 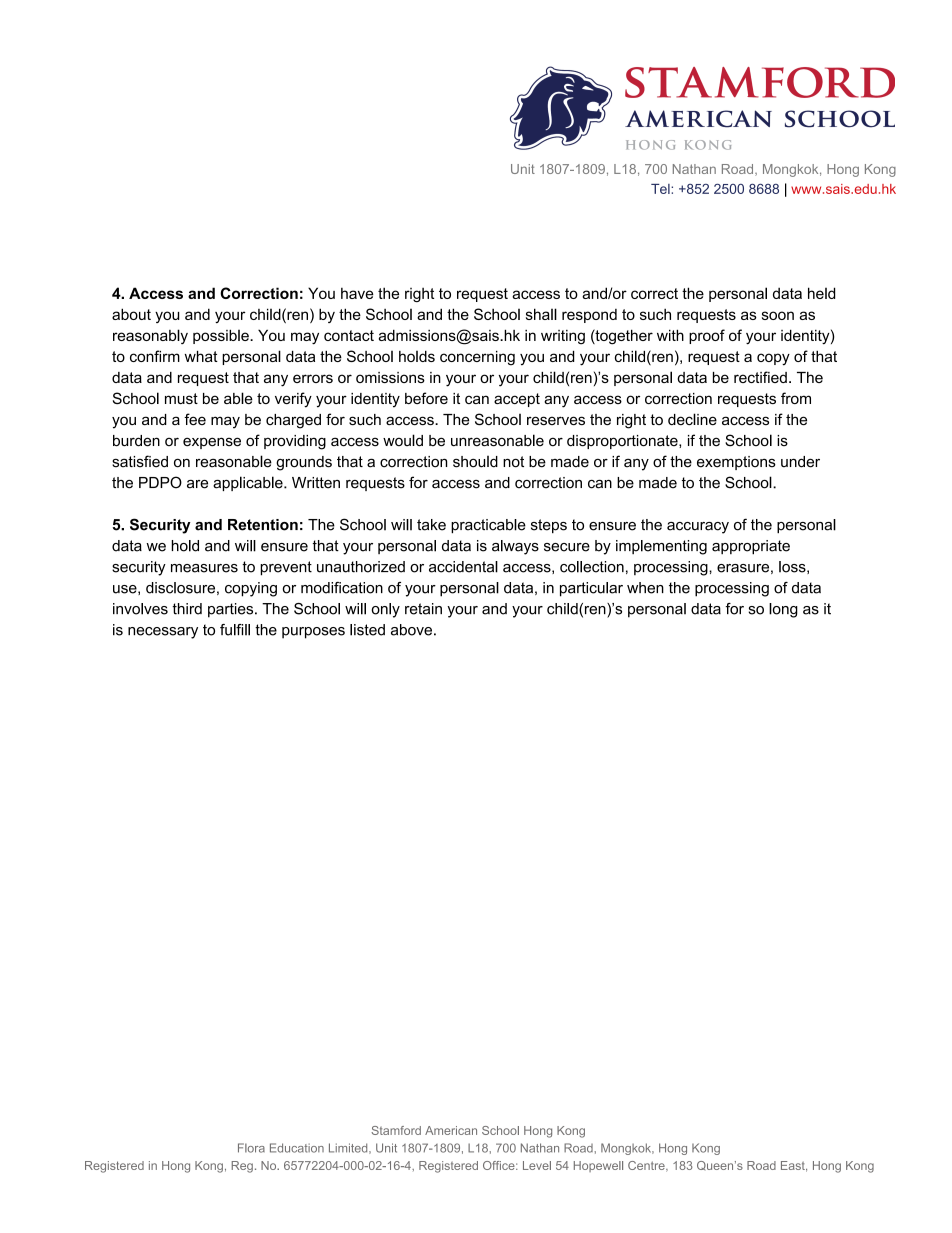 I want to click on Tel, so click(x=661, y=189).
